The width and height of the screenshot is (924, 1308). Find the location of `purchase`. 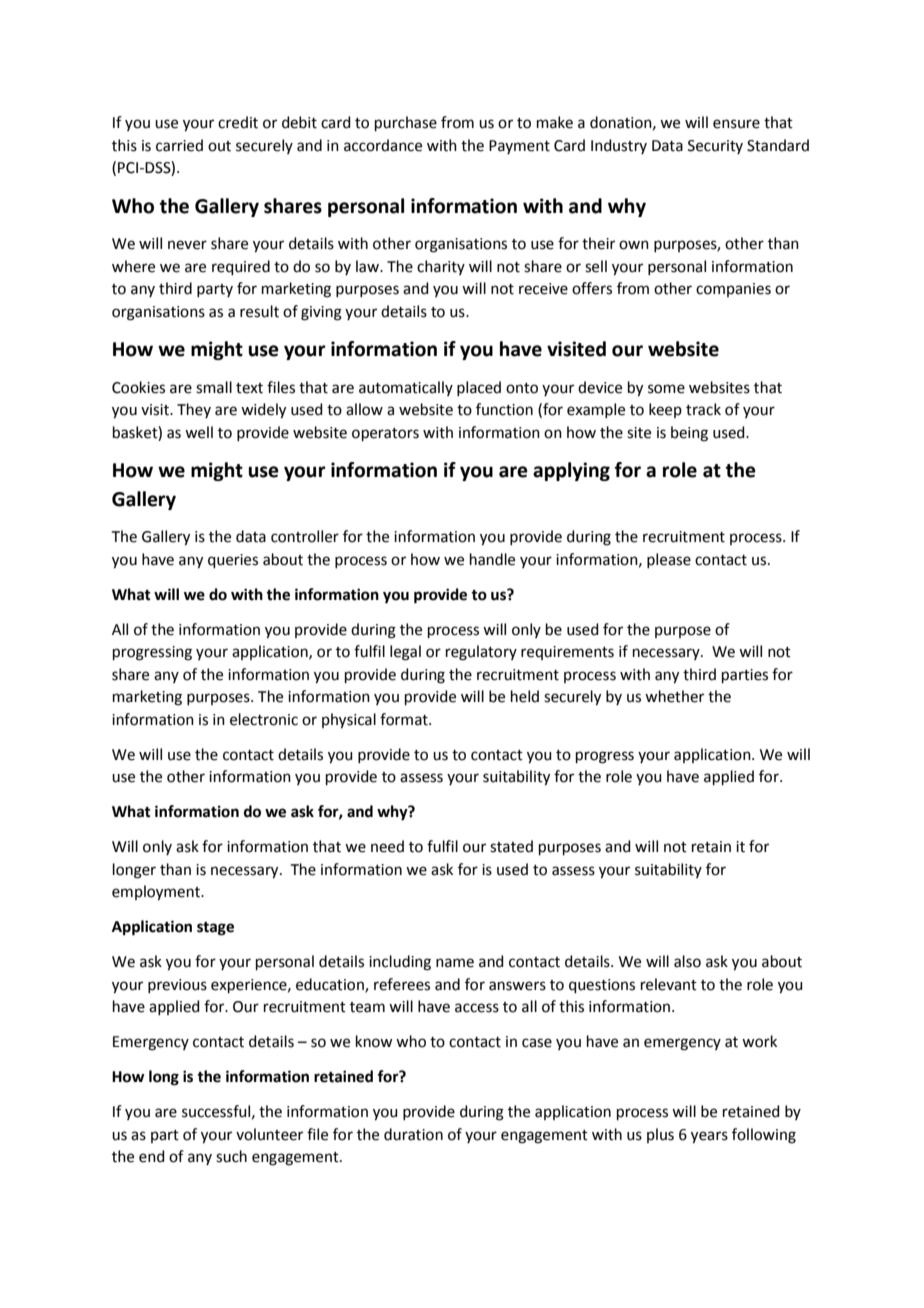

purchase is located at coordinates (406, 123).
